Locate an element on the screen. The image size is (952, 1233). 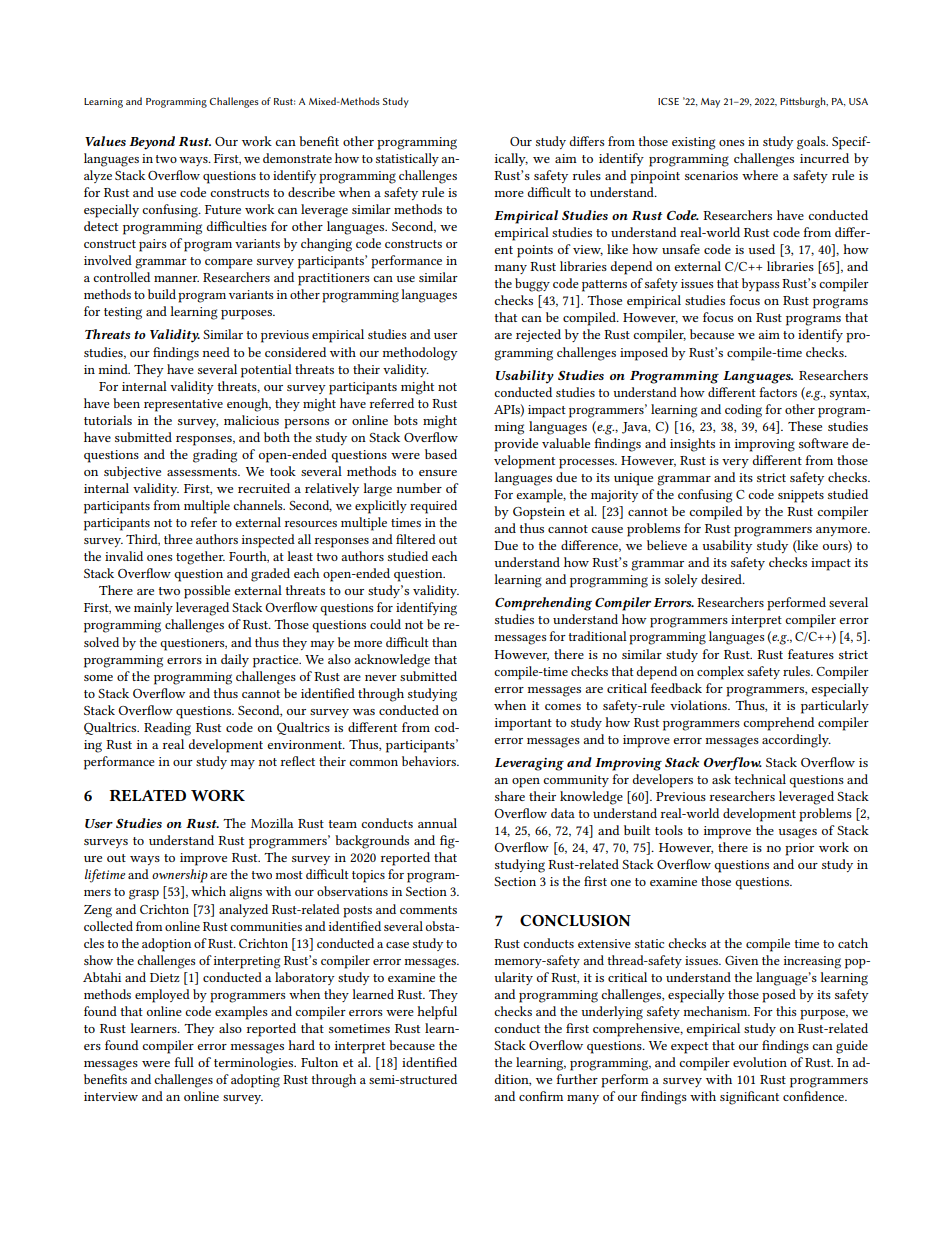
confirm is located at coordinates (541, 1096).
